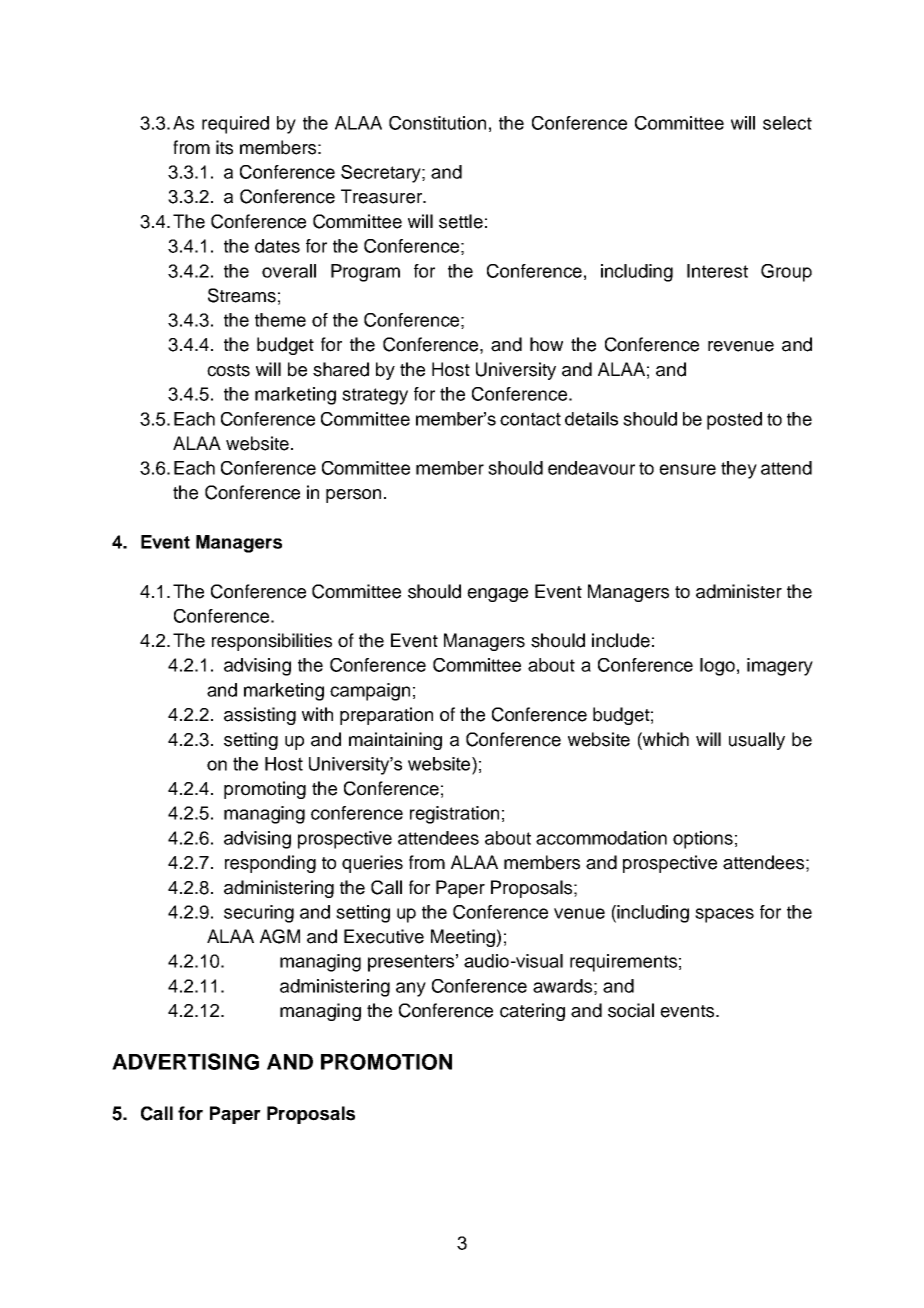 The width and height of the screenshot is (924, 1308). I want to click on engage, so click(497, 595).
